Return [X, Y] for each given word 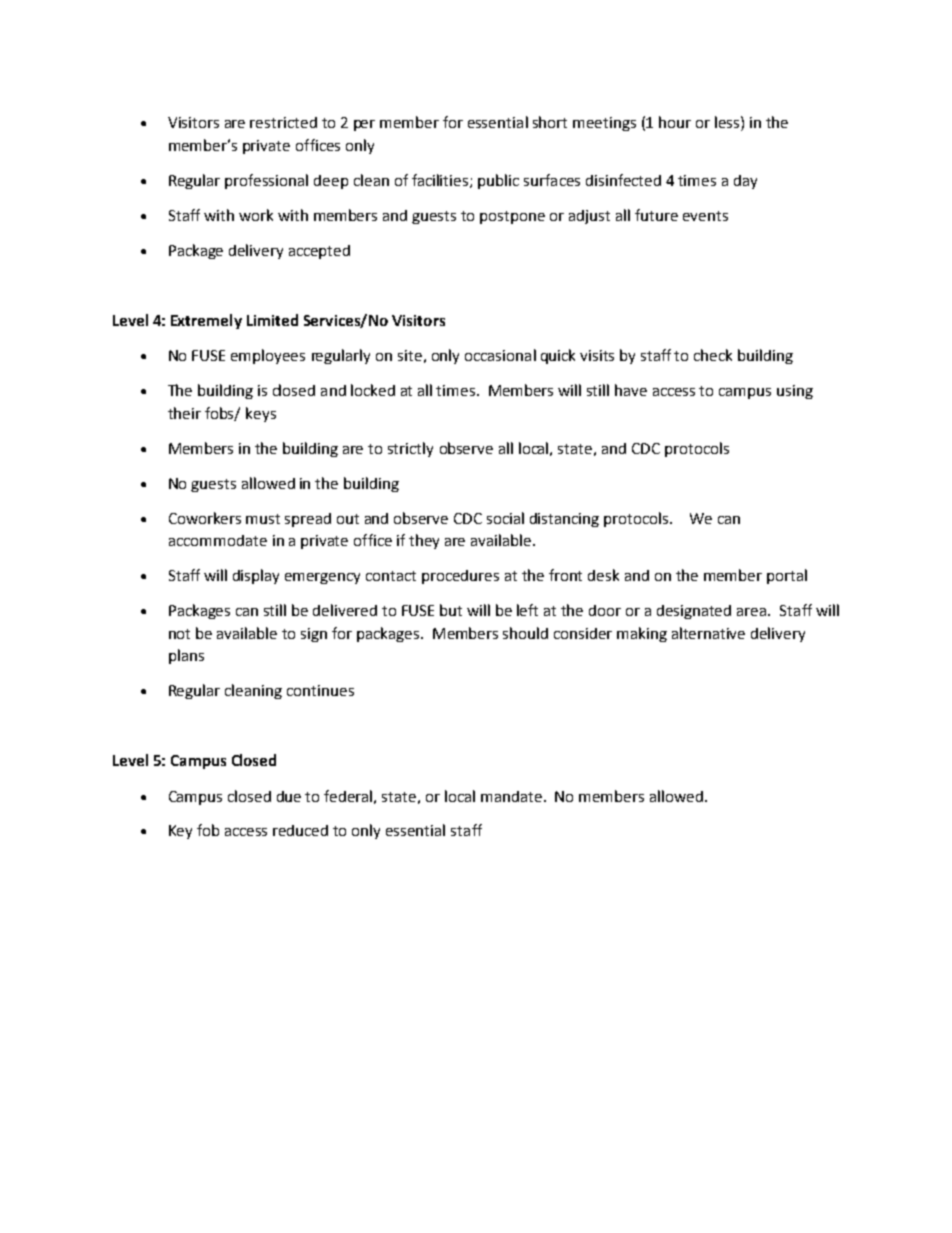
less [727, 122]
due [289, 796]
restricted [283, 122]
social [505, 518]
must [263, 519]
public [498, 181]
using [795, 392]
